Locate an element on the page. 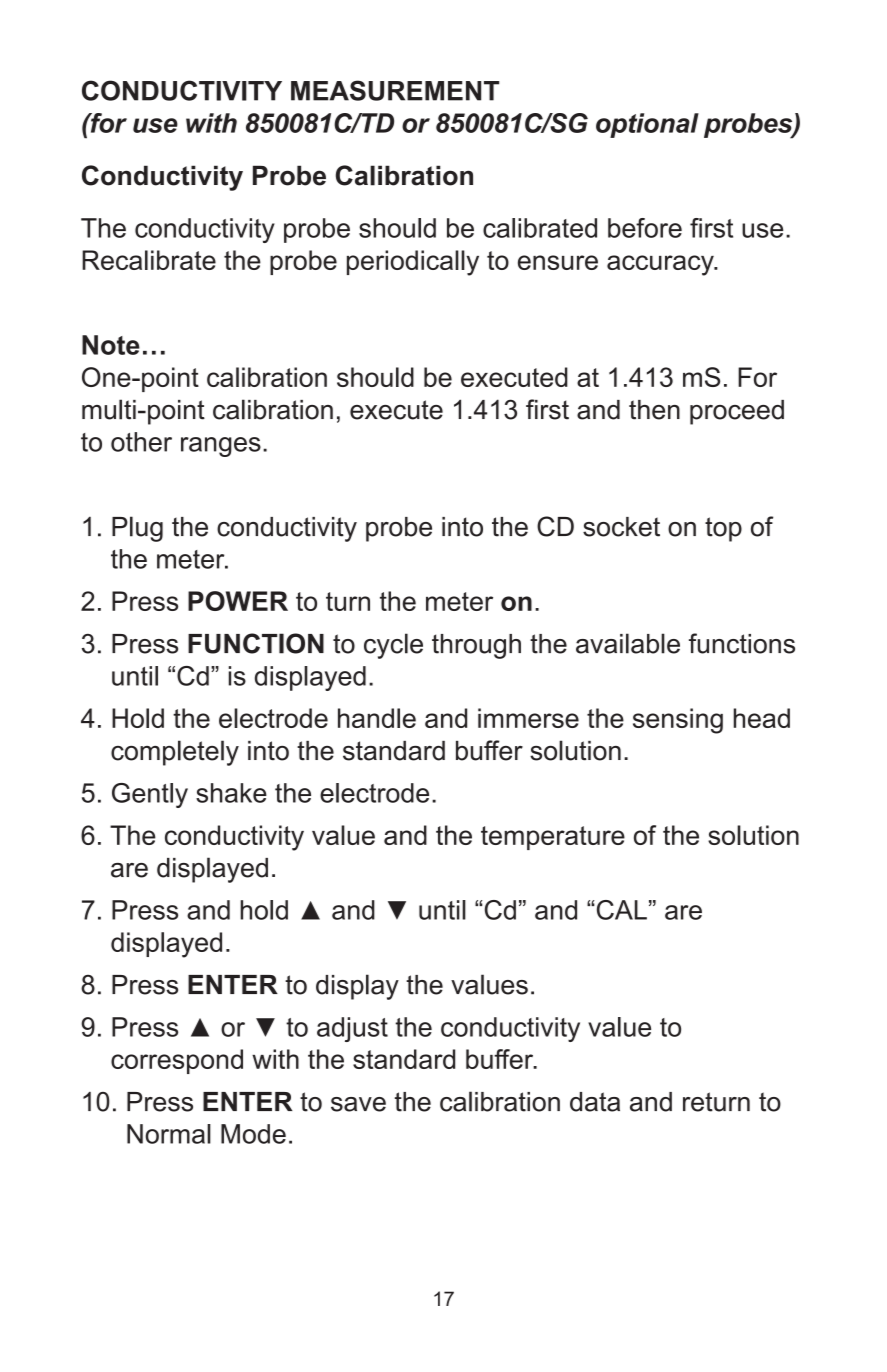  MEASUREMENT is located at coordinates (395, 90).
